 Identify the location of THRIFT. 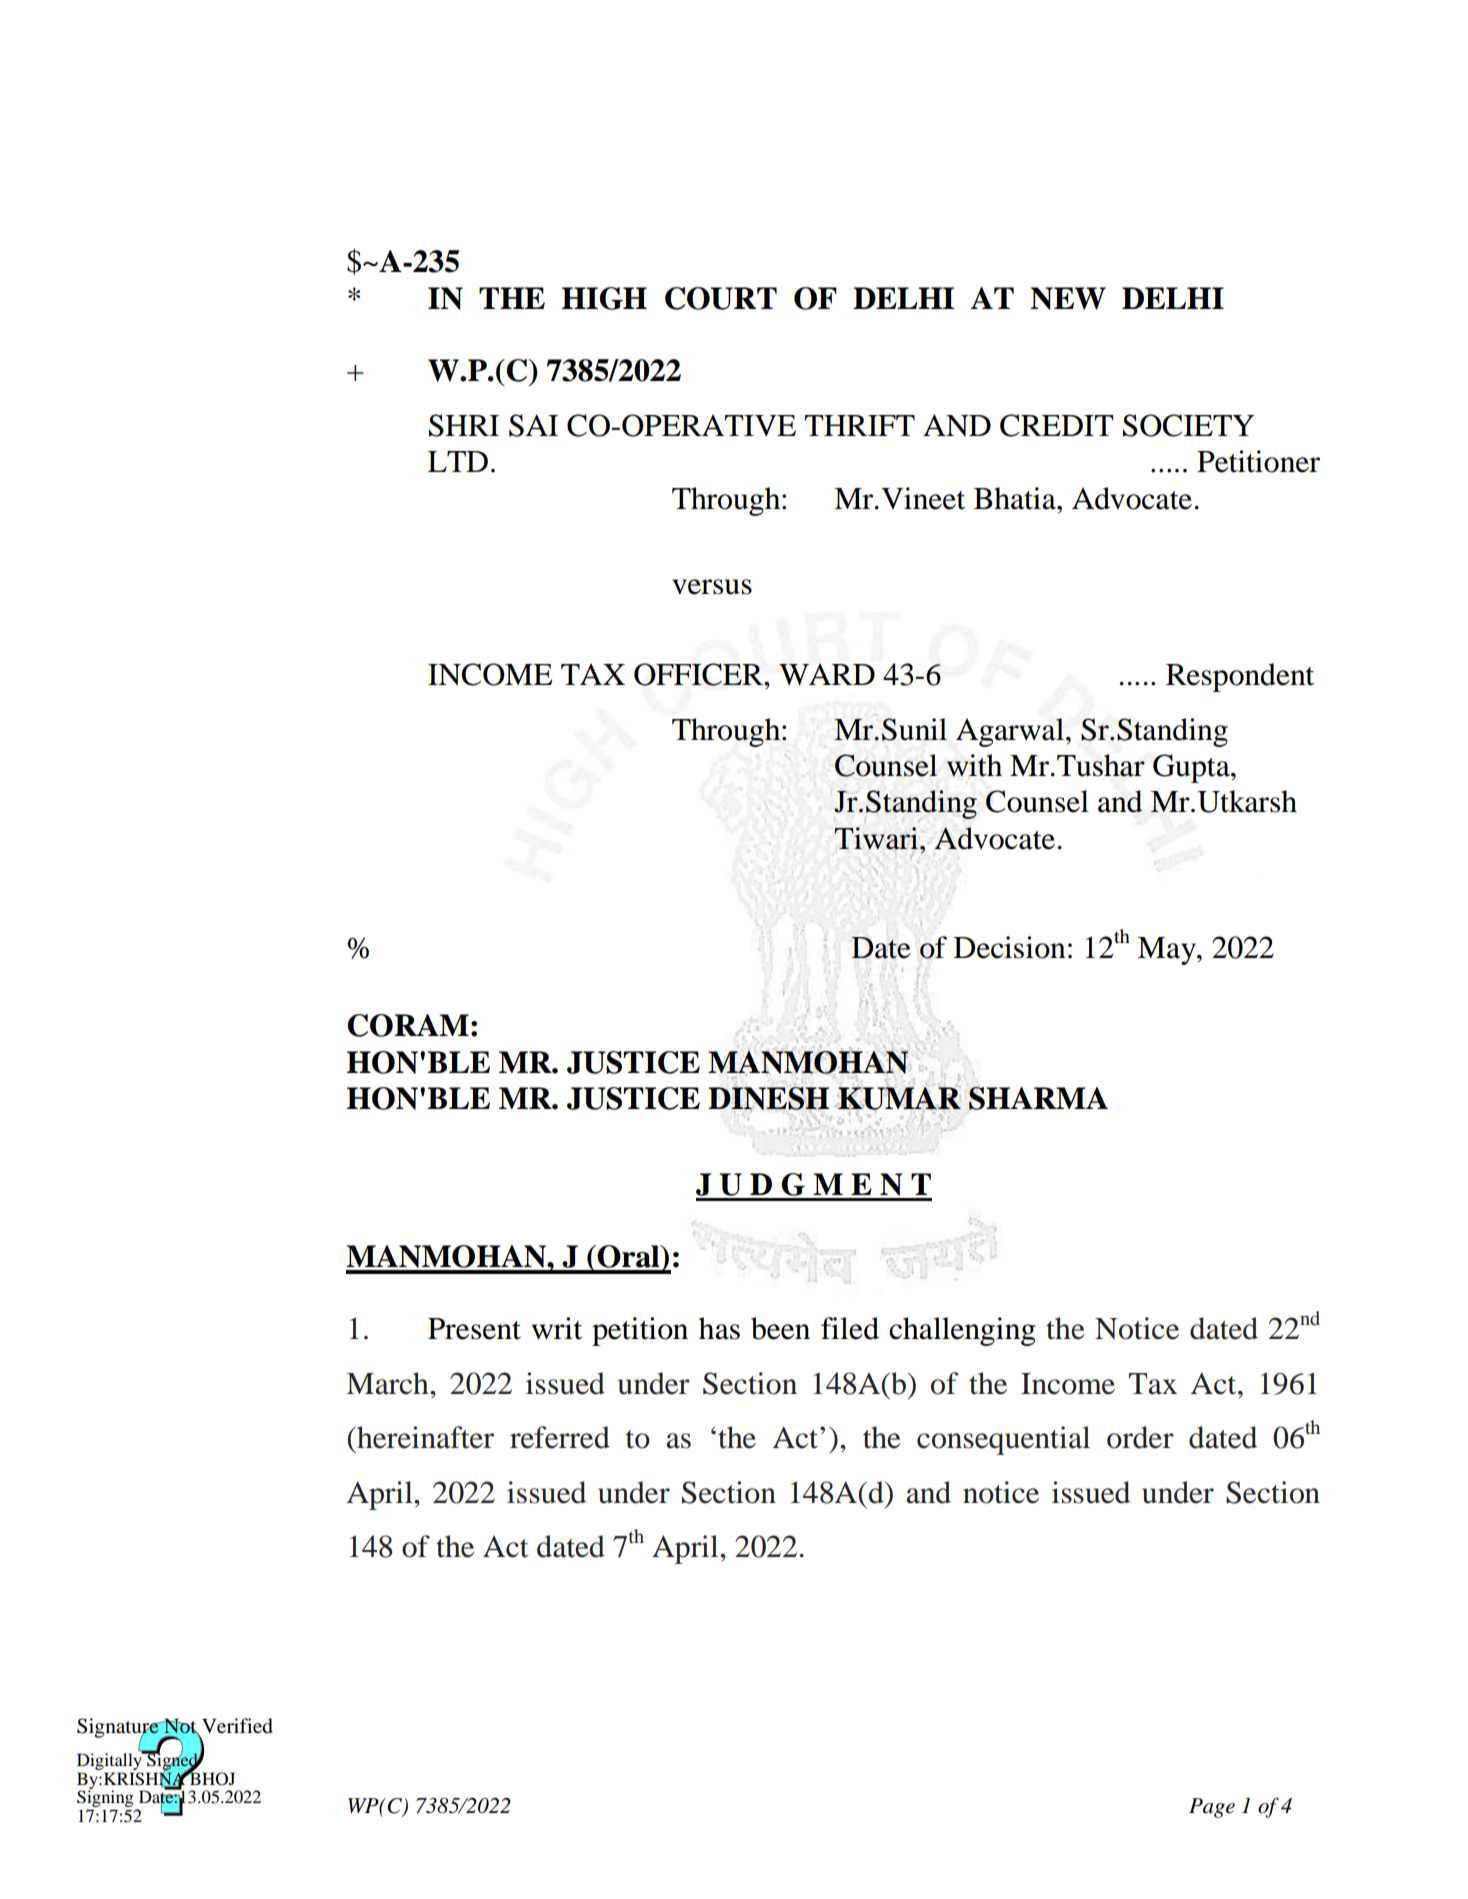
(859, 425).
